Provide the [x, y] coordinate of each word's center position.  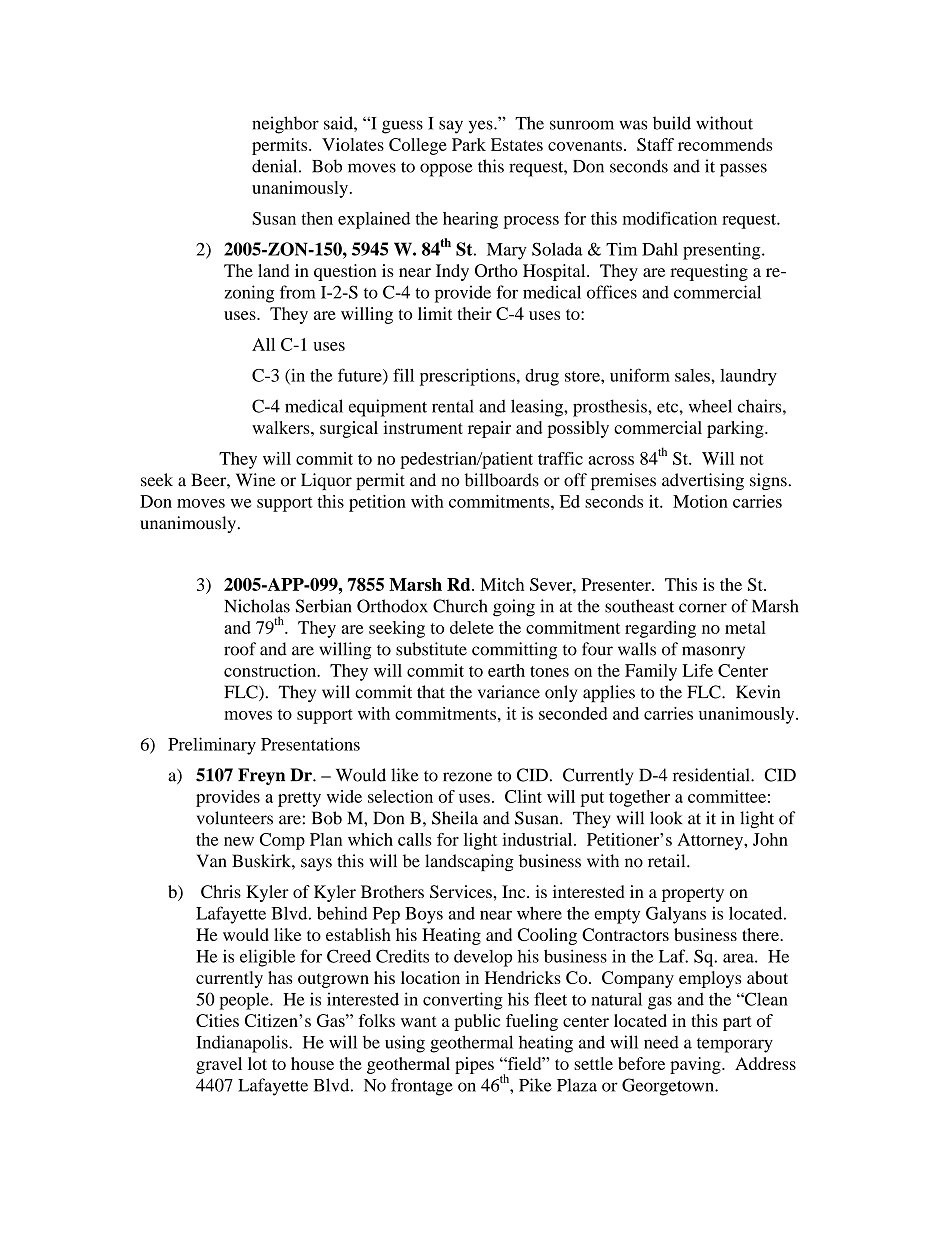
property [693, 894]
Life [698, 670]
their [475, 313]
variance [509, 692]
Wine [256, 480]
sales [693, 375]
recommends [725, 144]
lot [257, 1063]
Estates [517, 144]
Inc [515, 891]
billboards [502, 480]
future [361, 376]
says [316, 864]
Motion [700, 501]
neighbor [285, 125]
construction [271, 670]
